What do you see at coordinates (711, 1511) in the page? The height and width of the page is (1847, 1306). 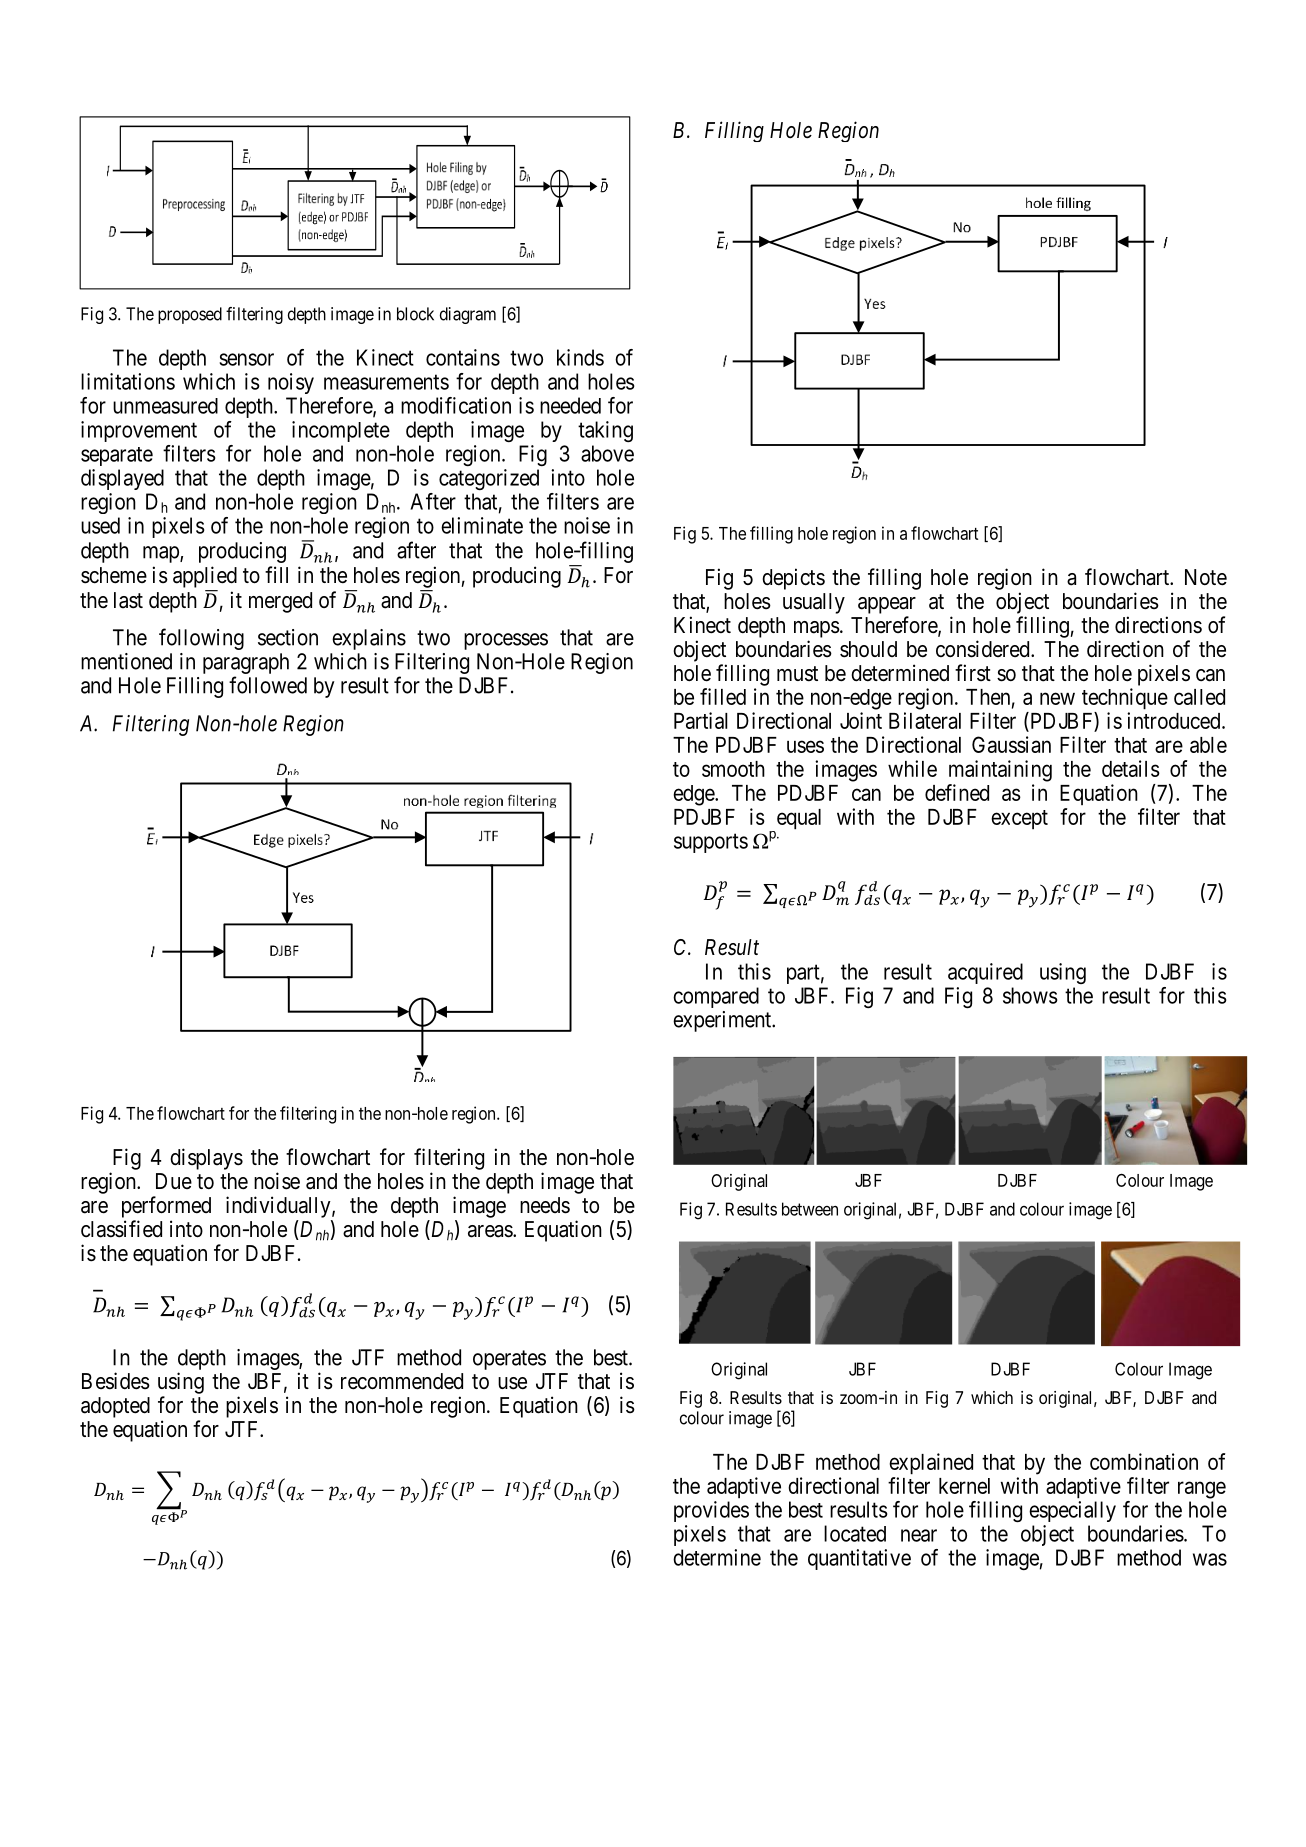 I see `provides` at bounding box center [711, 1511].
